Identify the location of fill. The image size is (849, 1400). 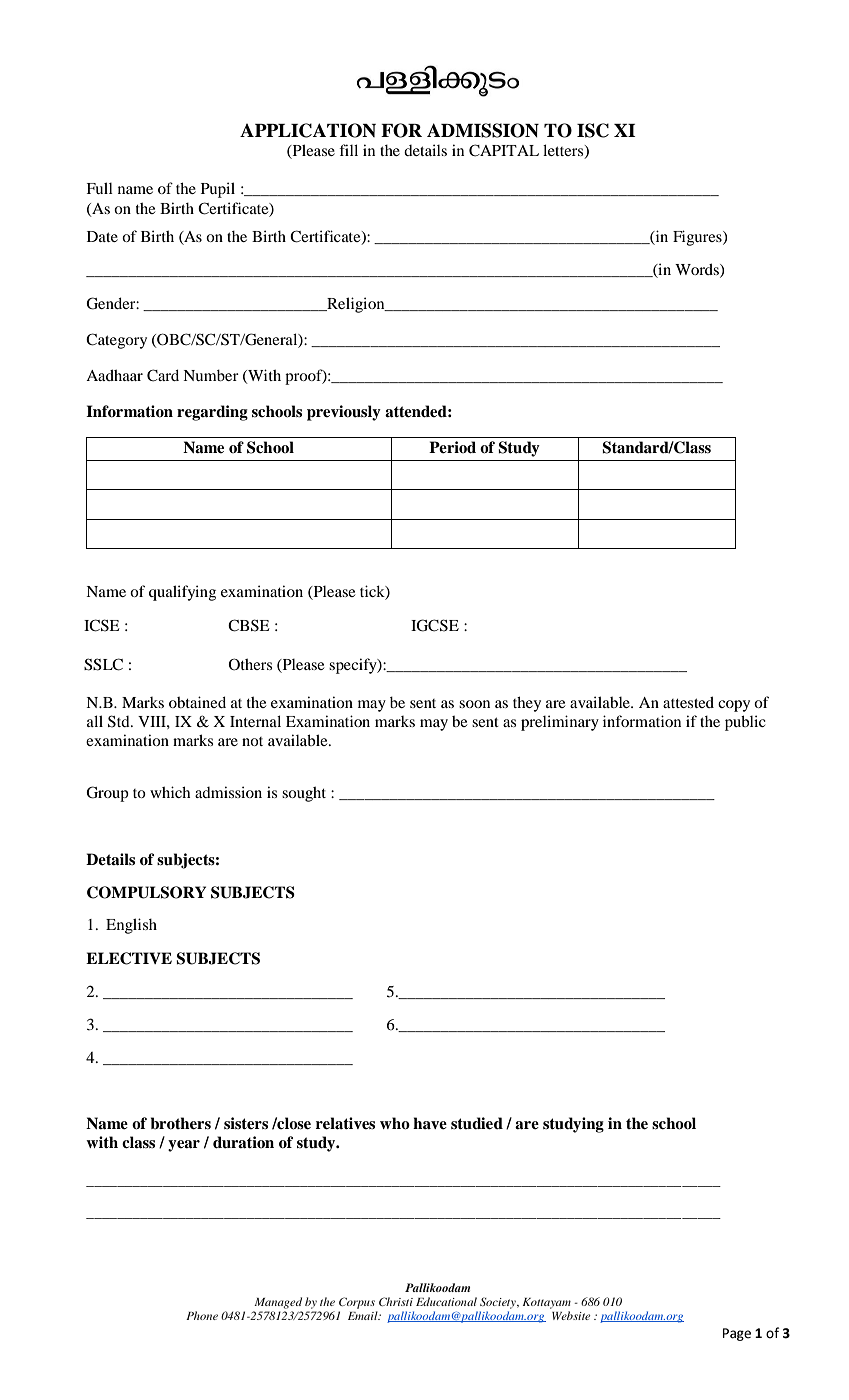
(348, 150).
